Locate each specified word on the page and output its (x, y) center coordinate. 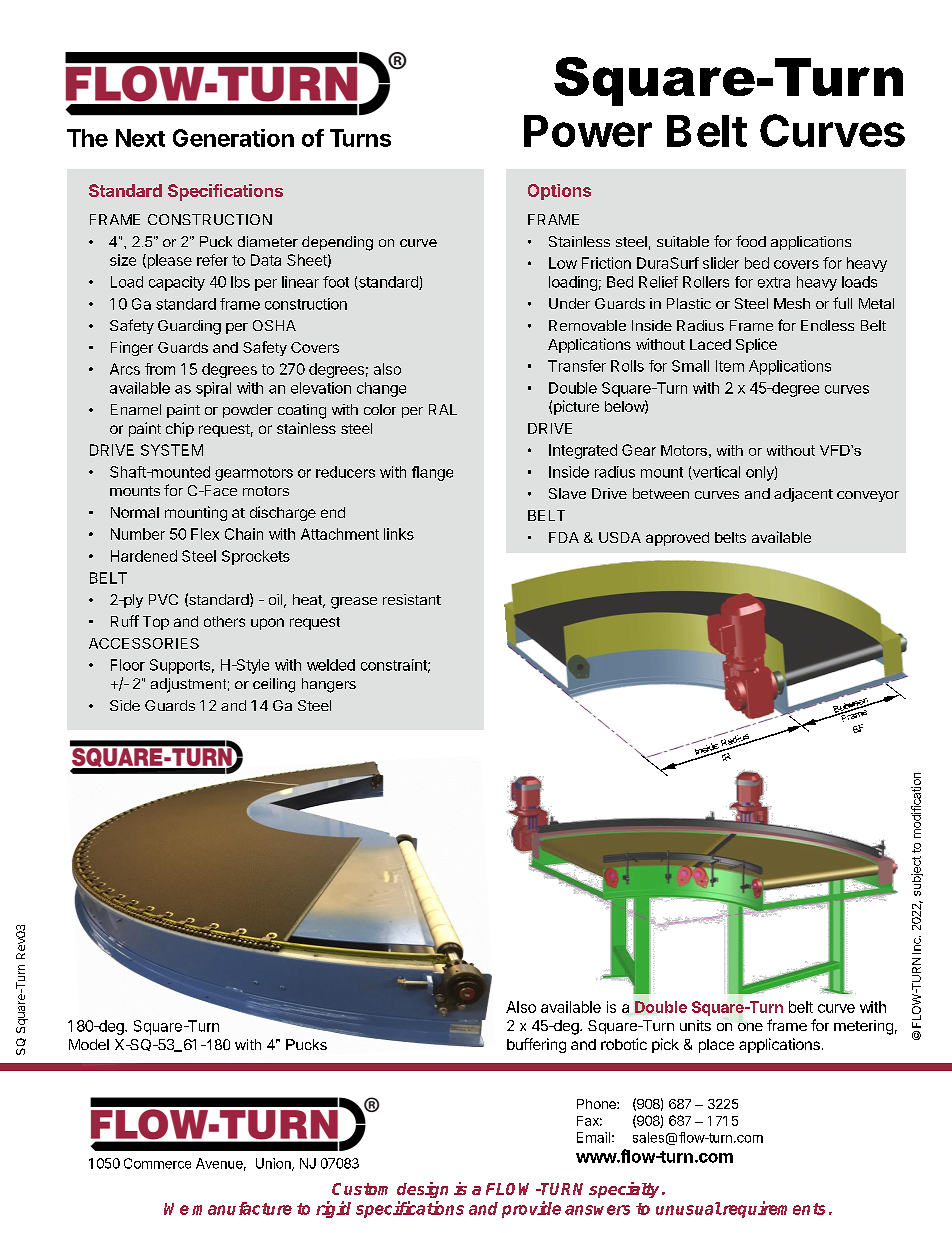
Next (140, 138)
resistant (412, 599)
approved (677, 539)
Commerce (157, 1163)
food (751, 241)
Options (559, 192)
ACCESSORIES (144, 643)
